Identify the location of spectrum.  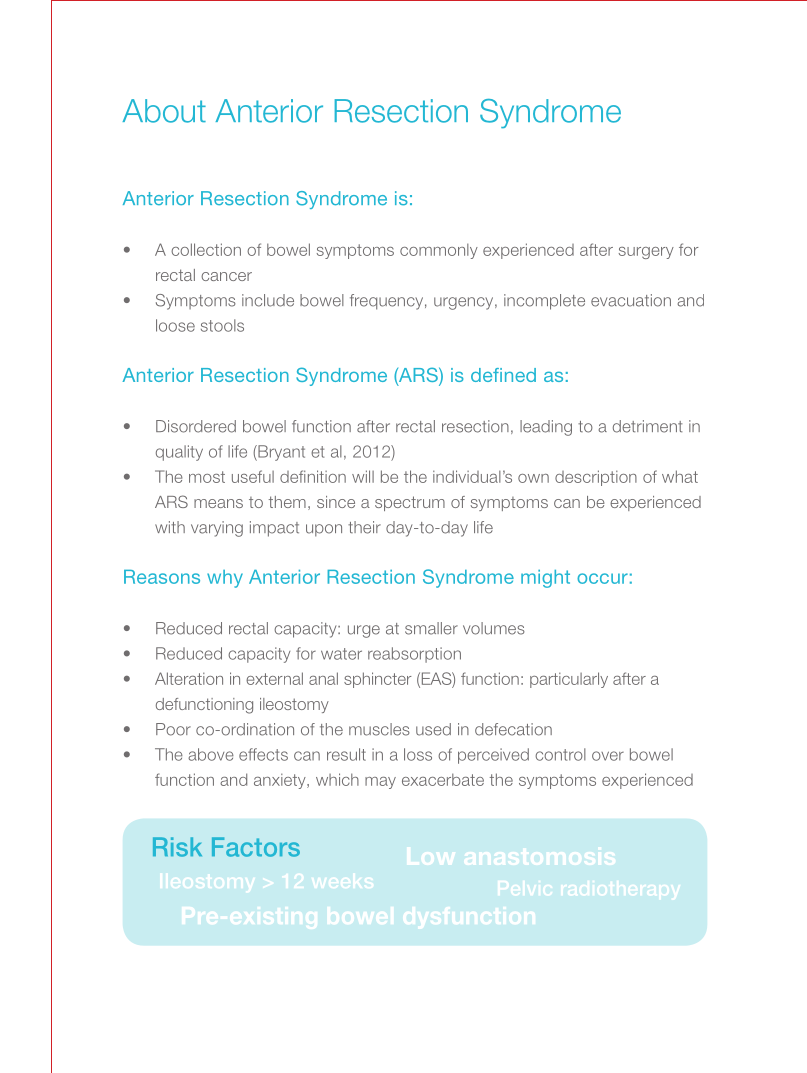
(410, 503).
